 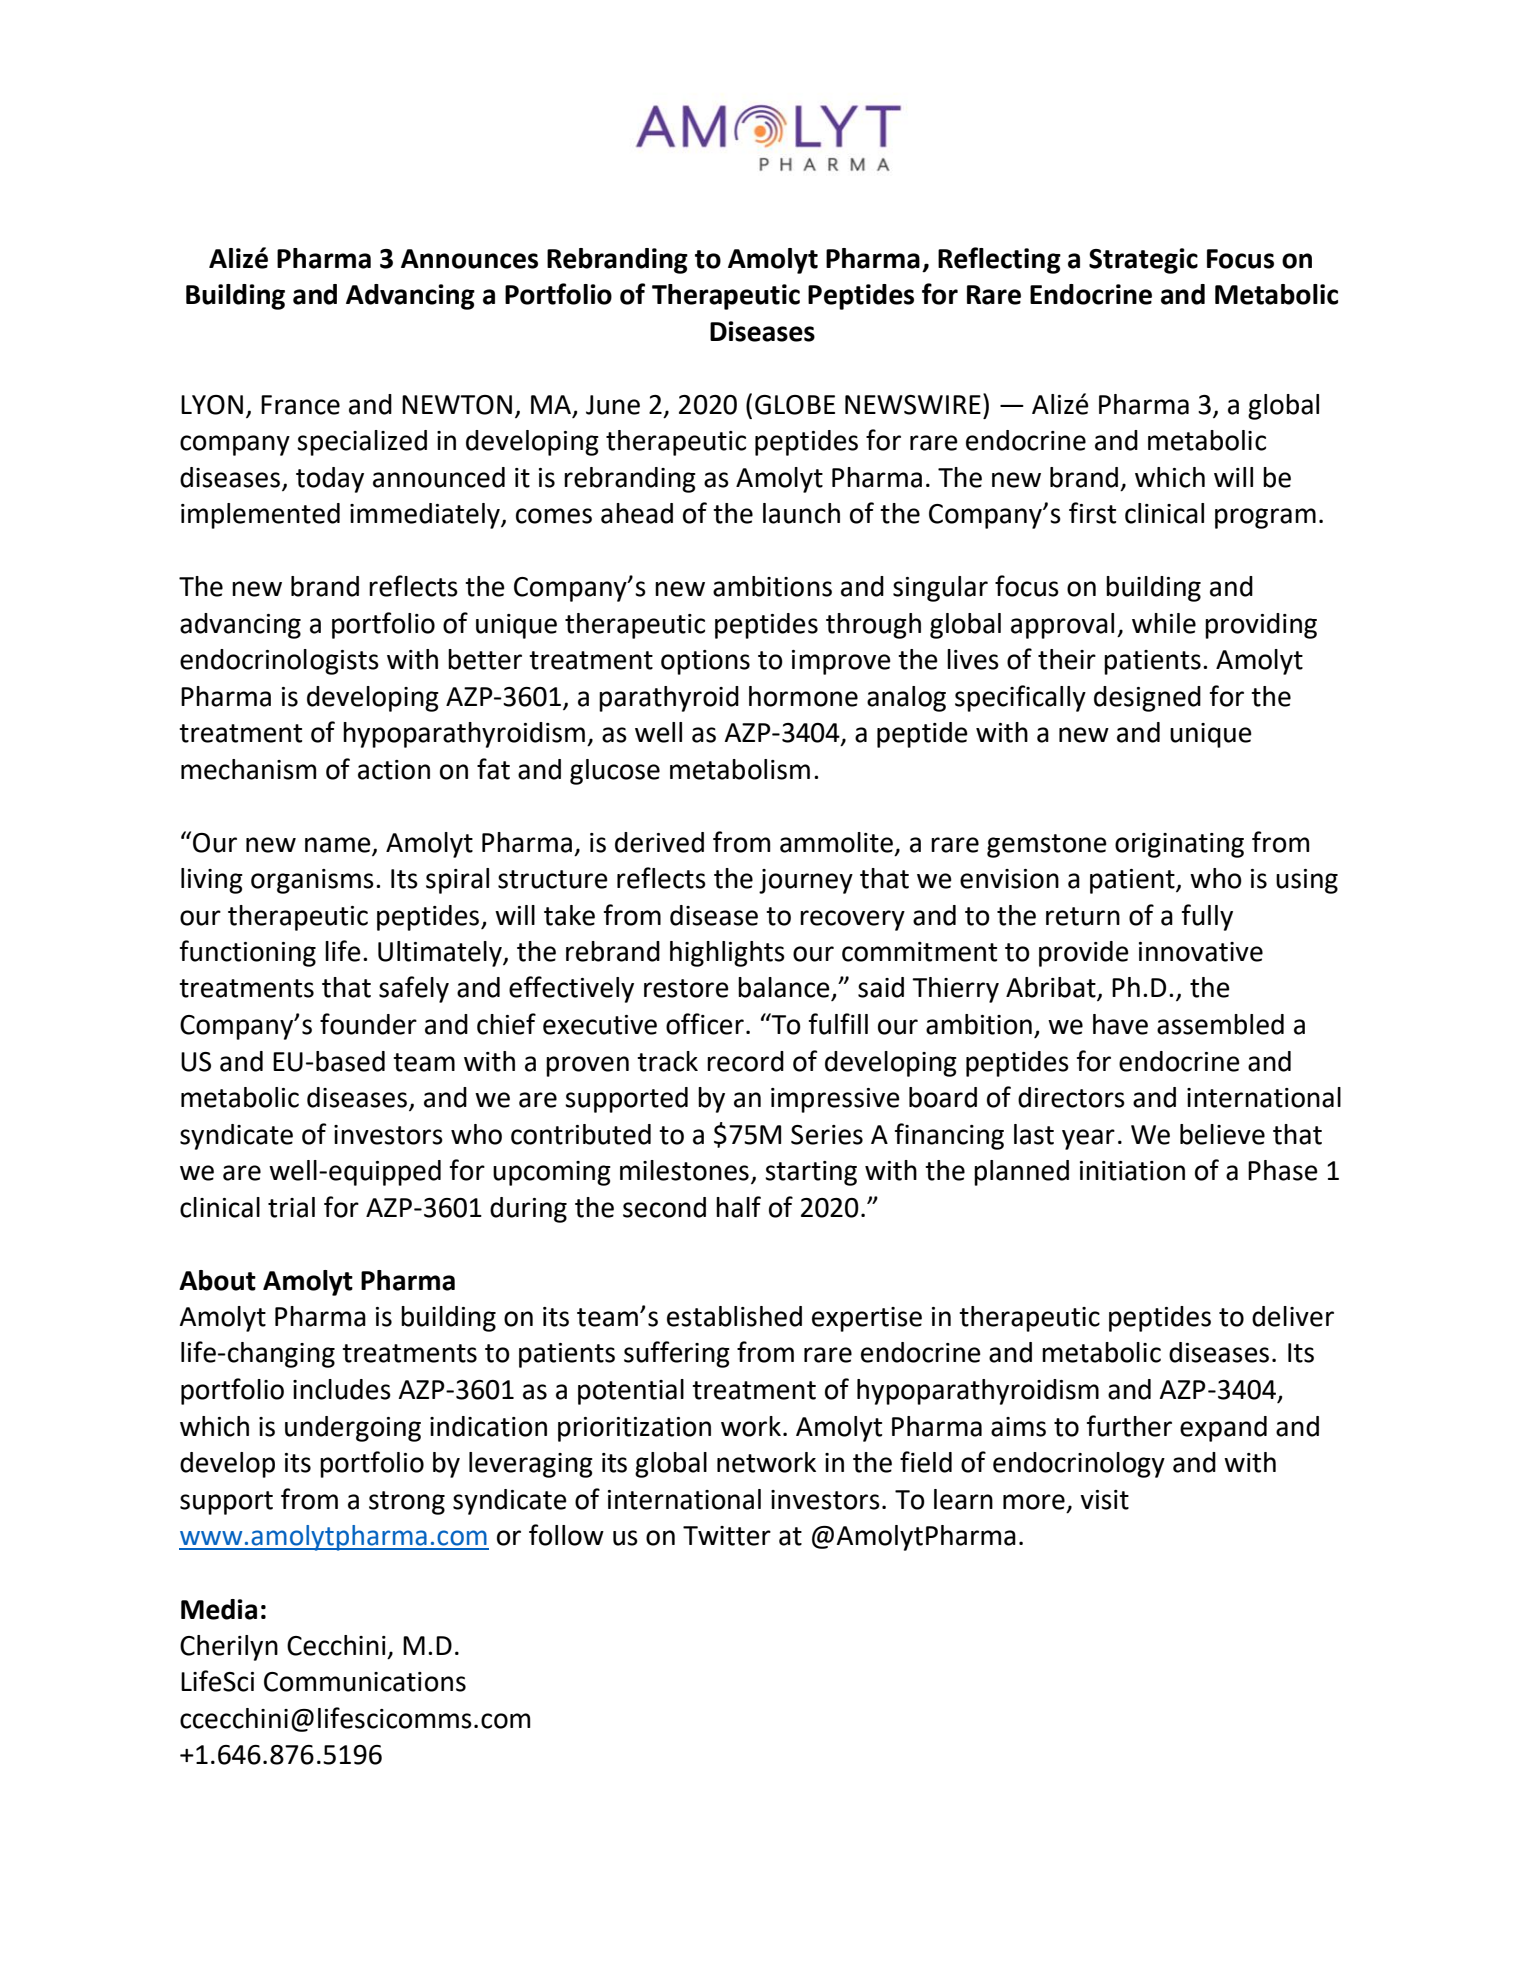 I want to click on safely, so click(x=414, y=989).
